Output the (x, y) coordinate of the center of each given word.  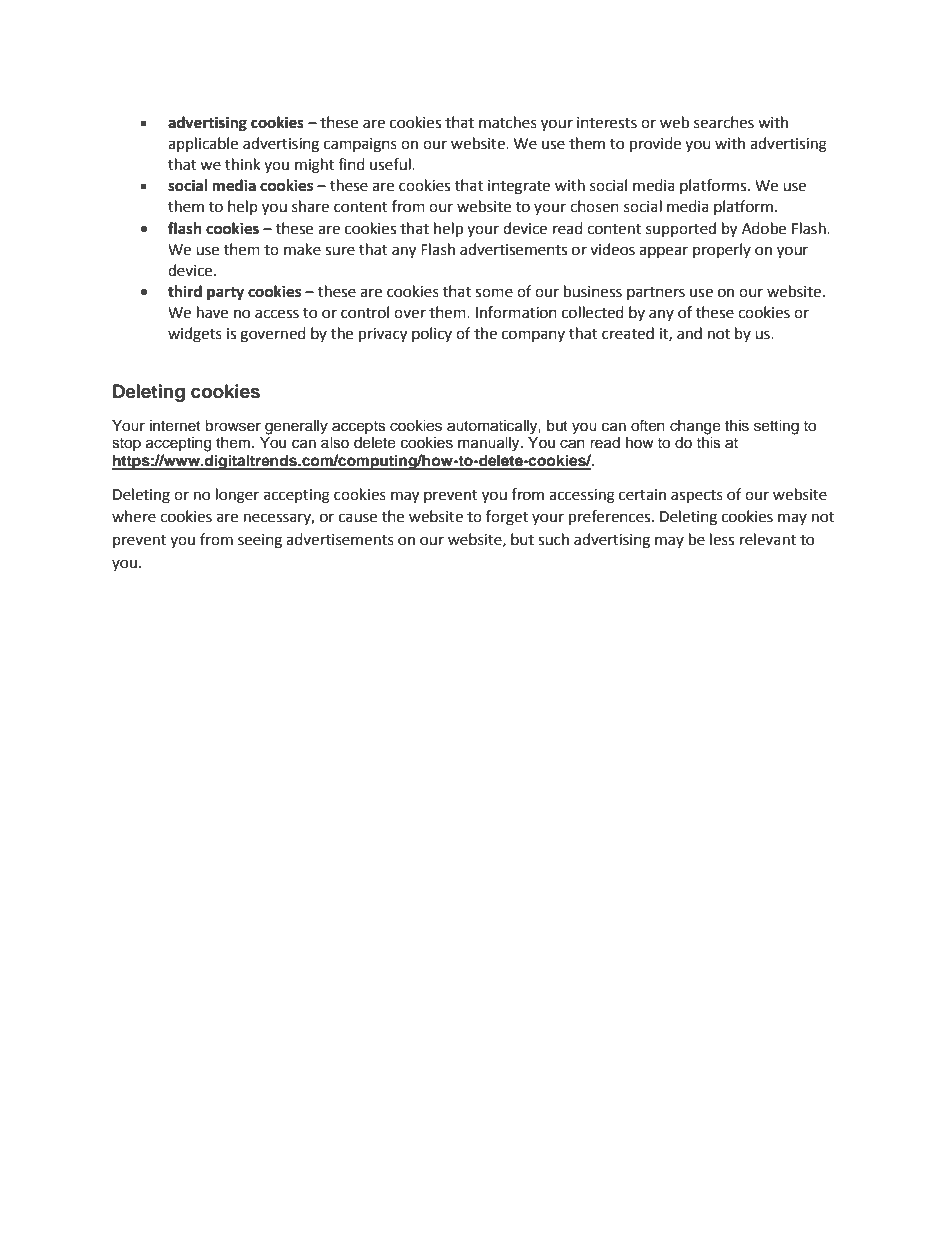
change (695, 427)
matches (508, 122)
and (689, 333)
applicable (203, 144)
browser (233, 426)
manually (490, 444)
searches (724, 122)
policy (432, 334)
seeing (260, 541)
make (302, 249)
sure (340, 251)
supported (681, 229)
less (722, 539)
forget (507, 518)
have (212, 312)
